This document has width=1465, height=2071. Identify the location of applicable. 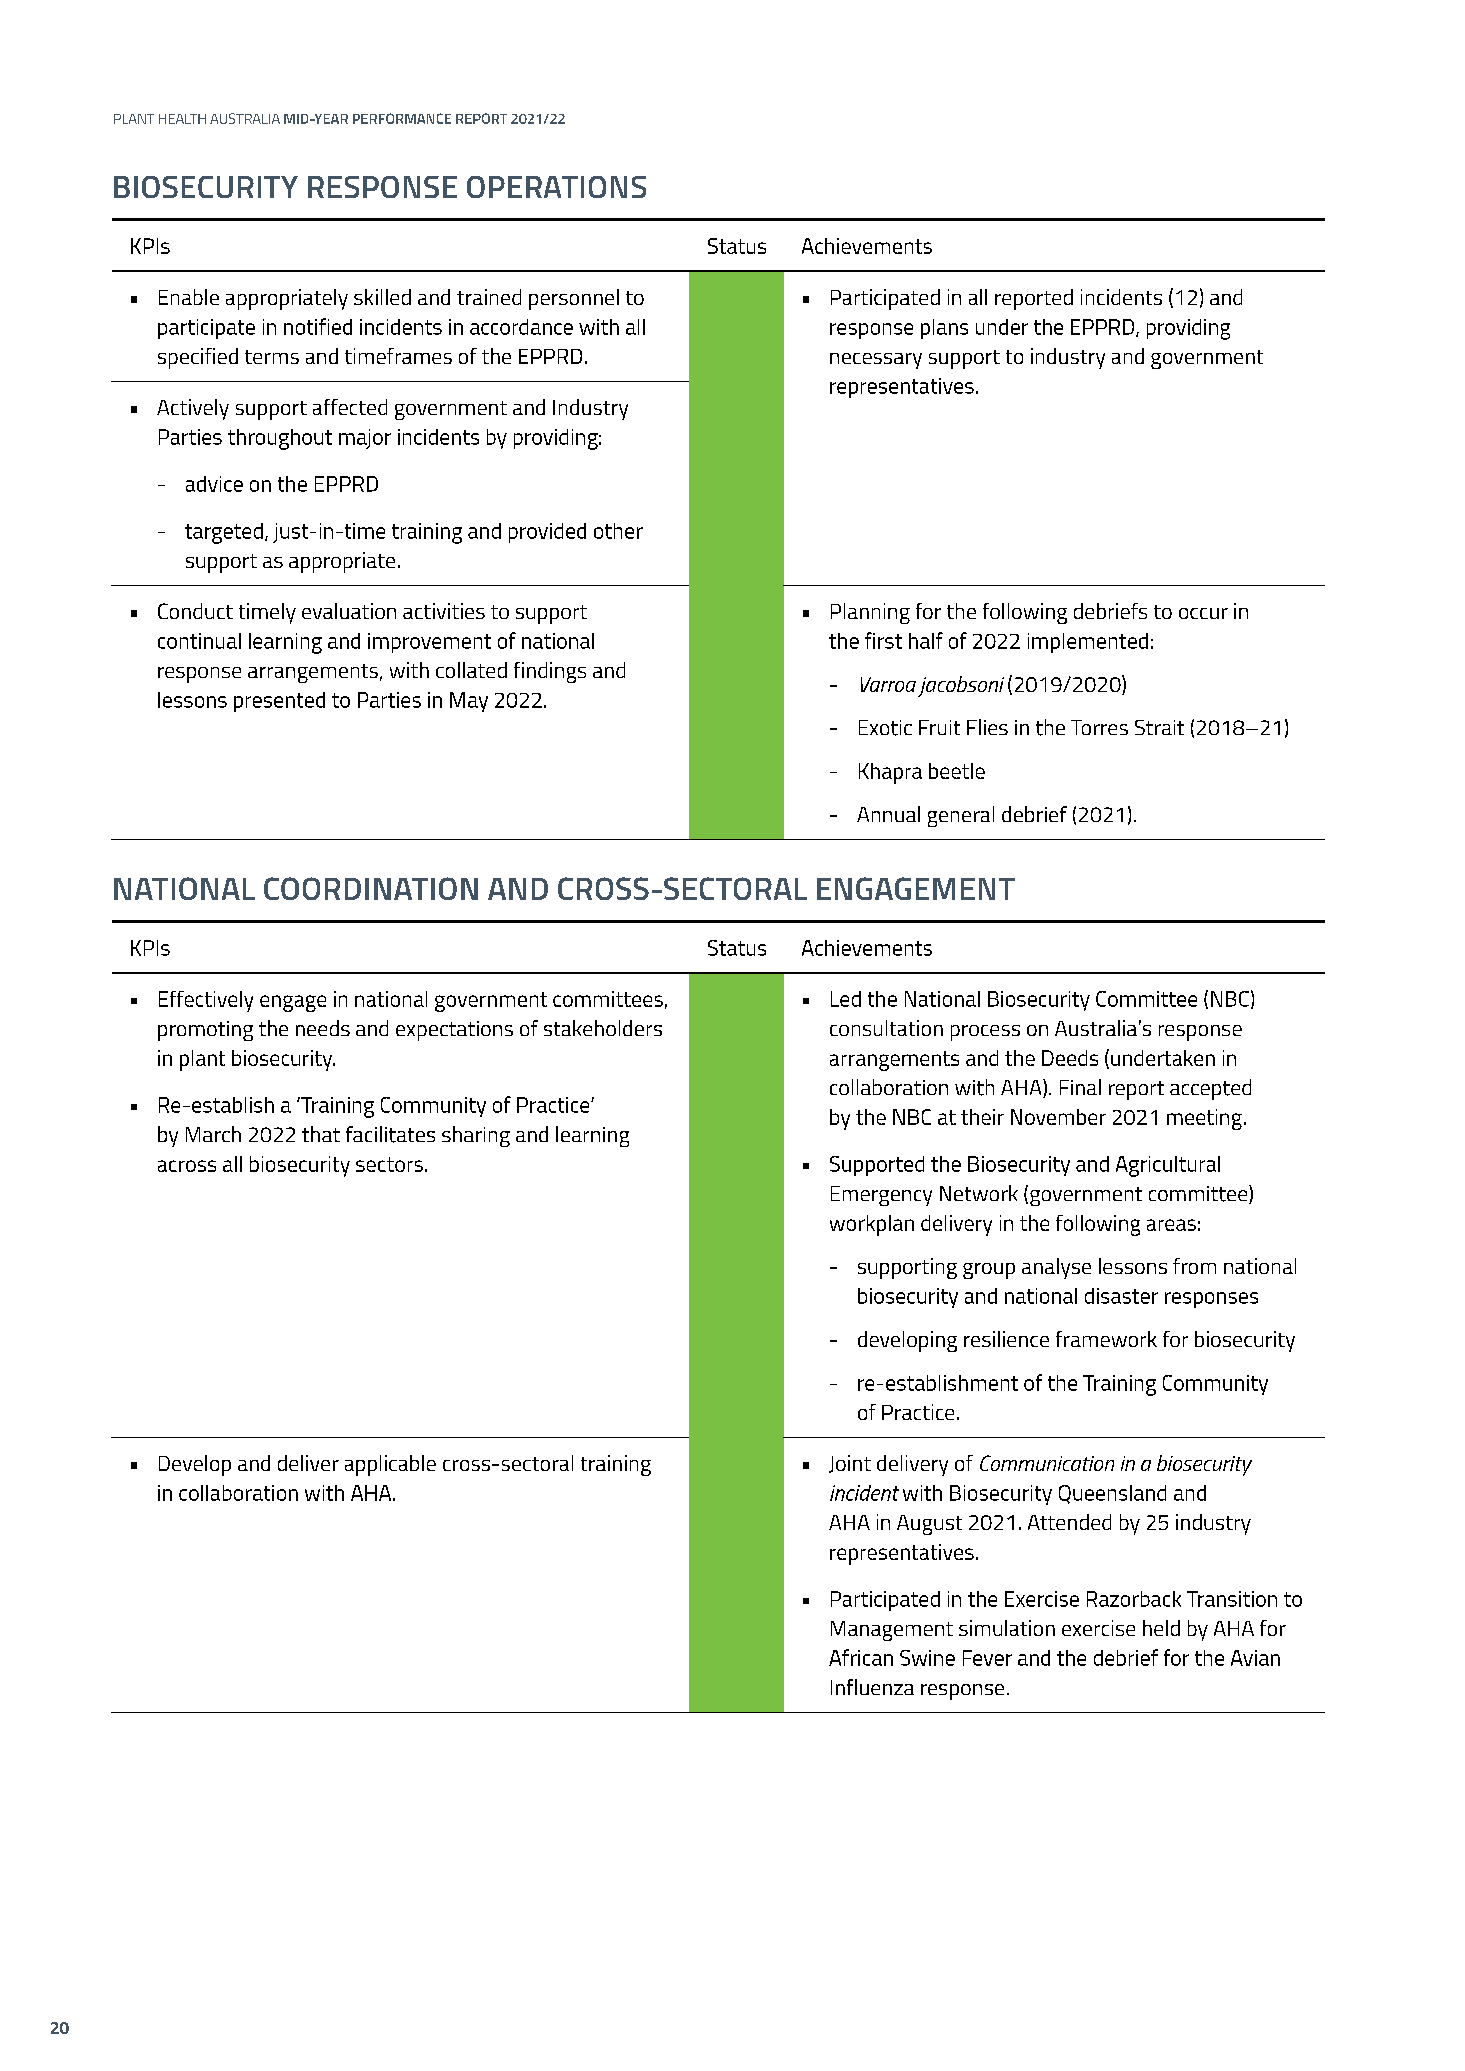
(390, 1465).
